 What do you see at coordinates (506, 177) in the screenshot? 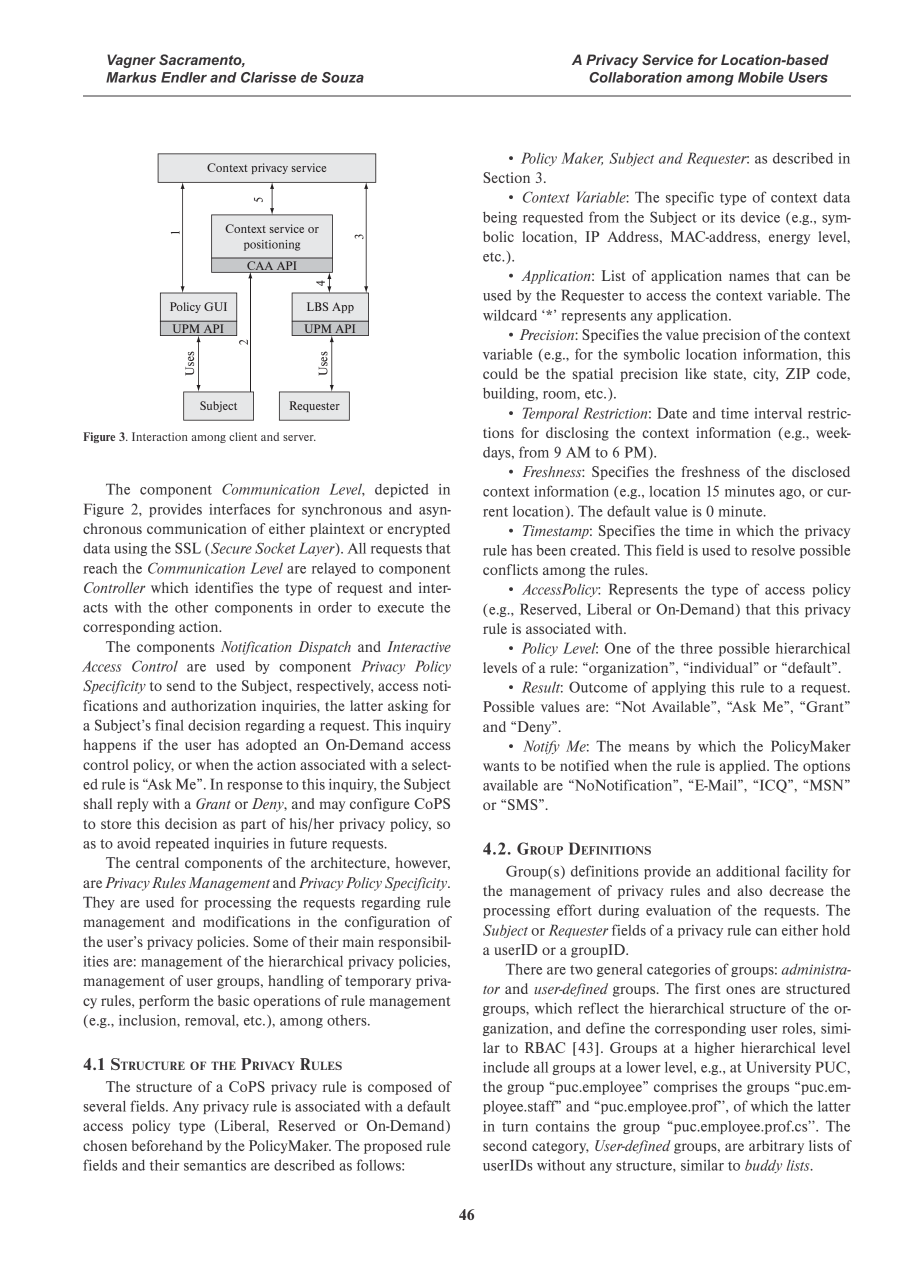
I see `Section` at bounding box center [506, 177].
